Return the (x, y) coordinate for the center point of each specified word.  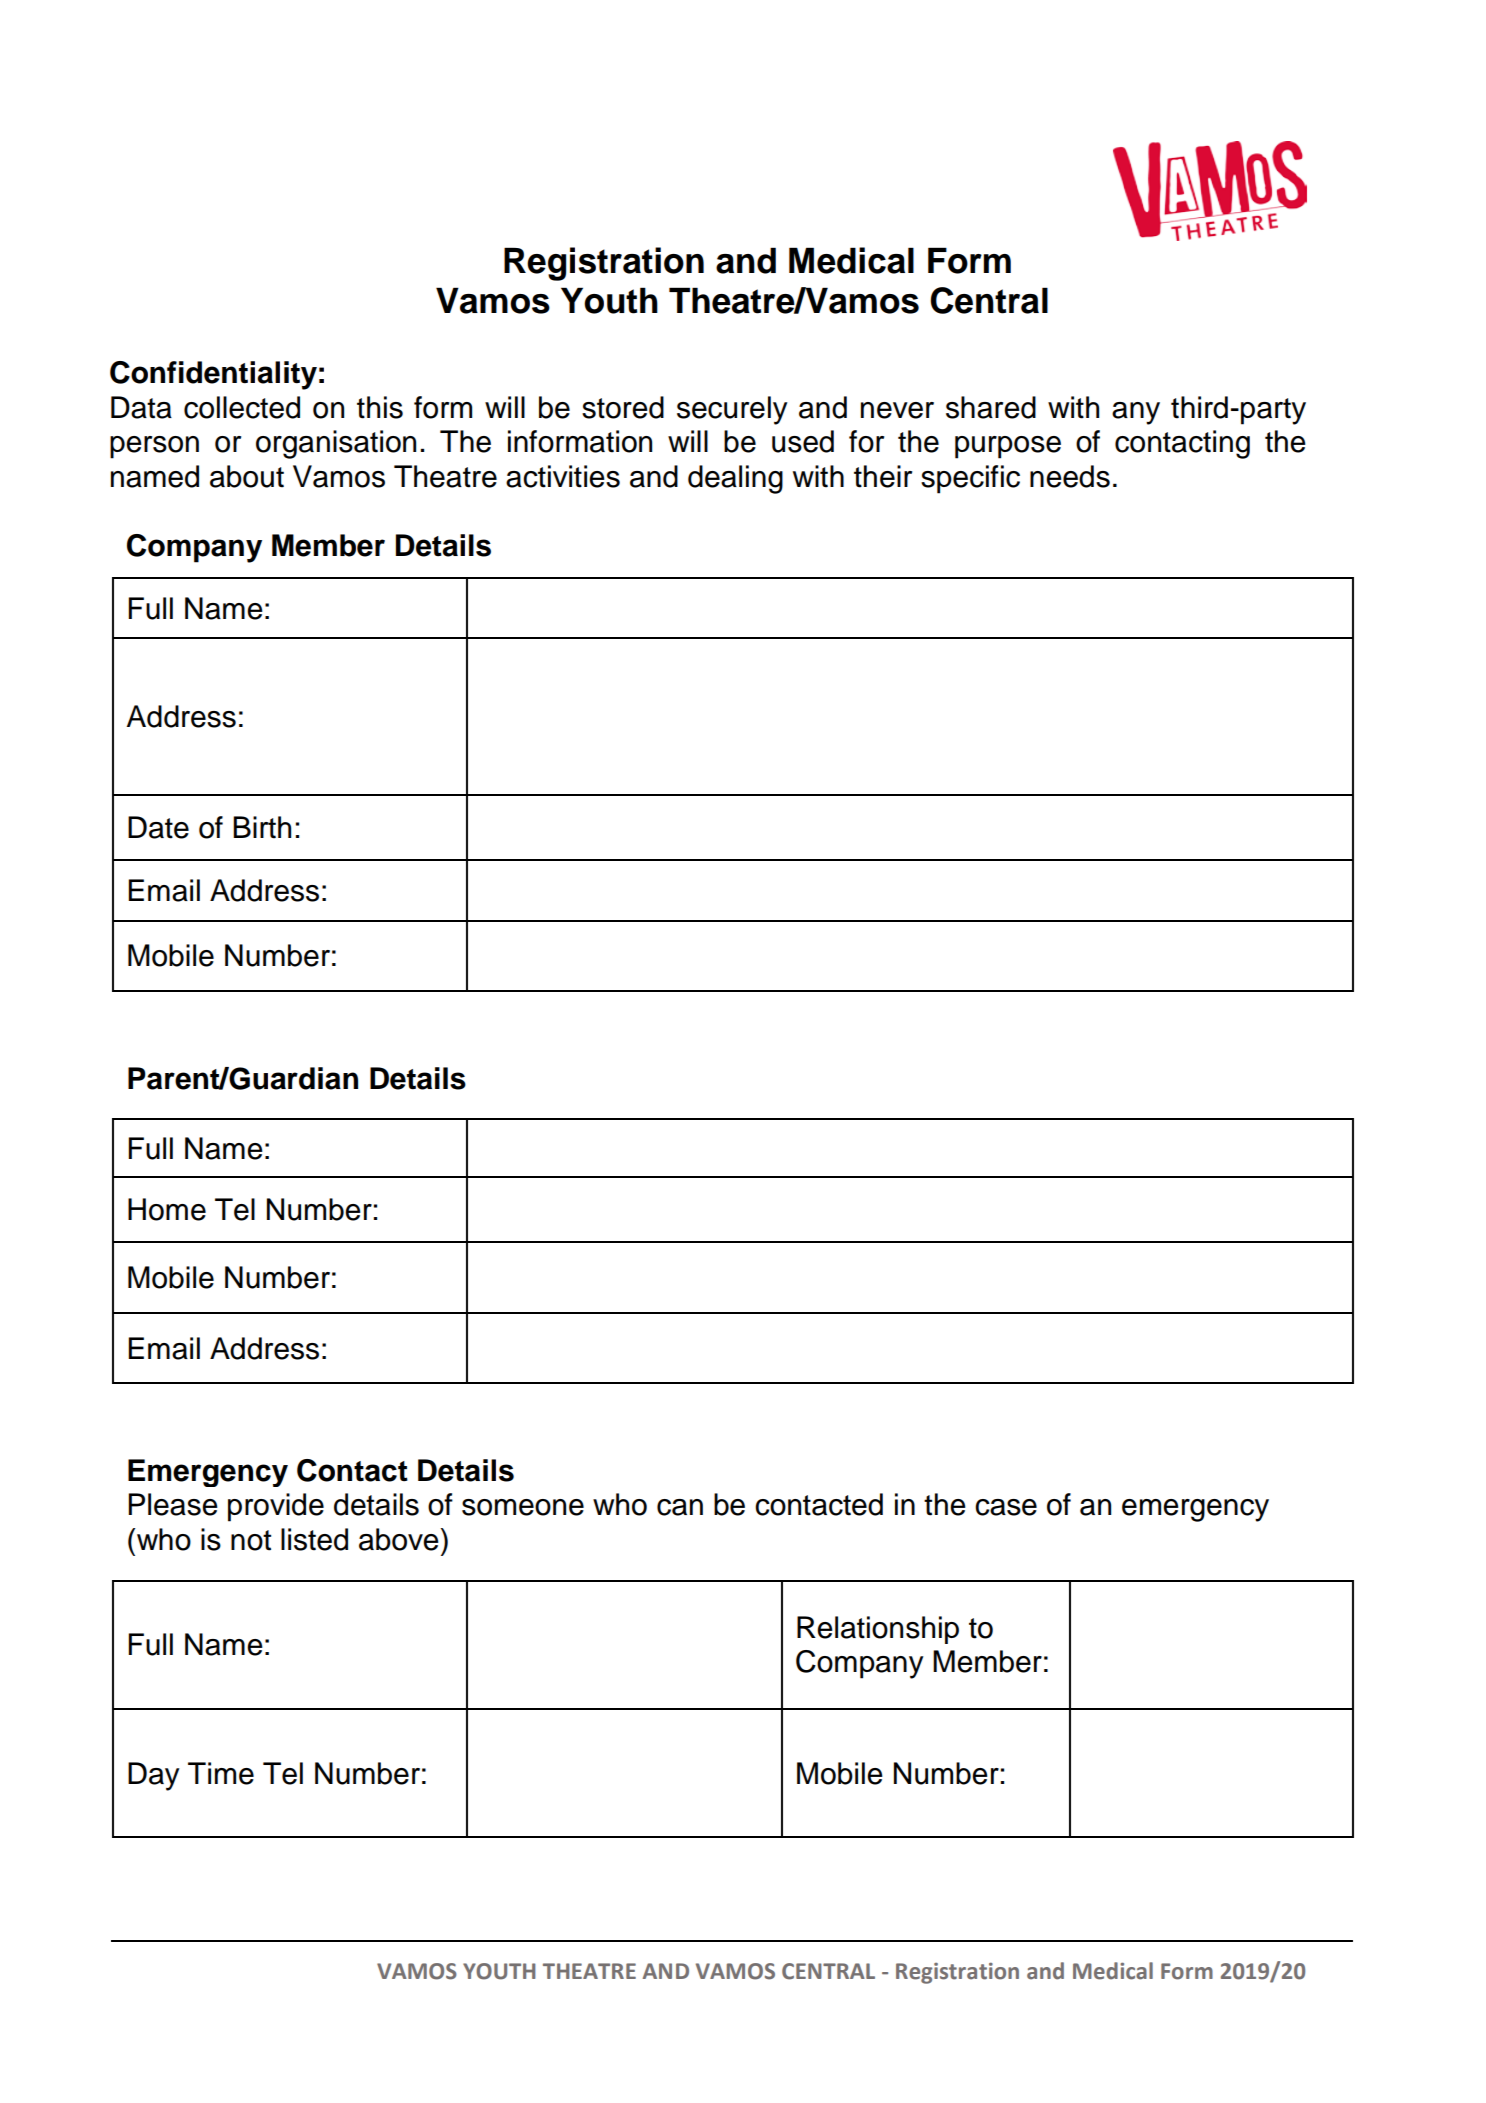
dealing (735, 479)
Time (221, 1773)
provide (276, 1507)
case (1006, 1507)
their (883, 476)
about (247, 476)
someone (523, 1507)
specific (970, 479)
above (399, 1539)
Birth (262, 827)
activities (563, 476)
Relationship (878, 1630)
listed (314, 1539)
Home (167, 1209)
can (680, 1507)
